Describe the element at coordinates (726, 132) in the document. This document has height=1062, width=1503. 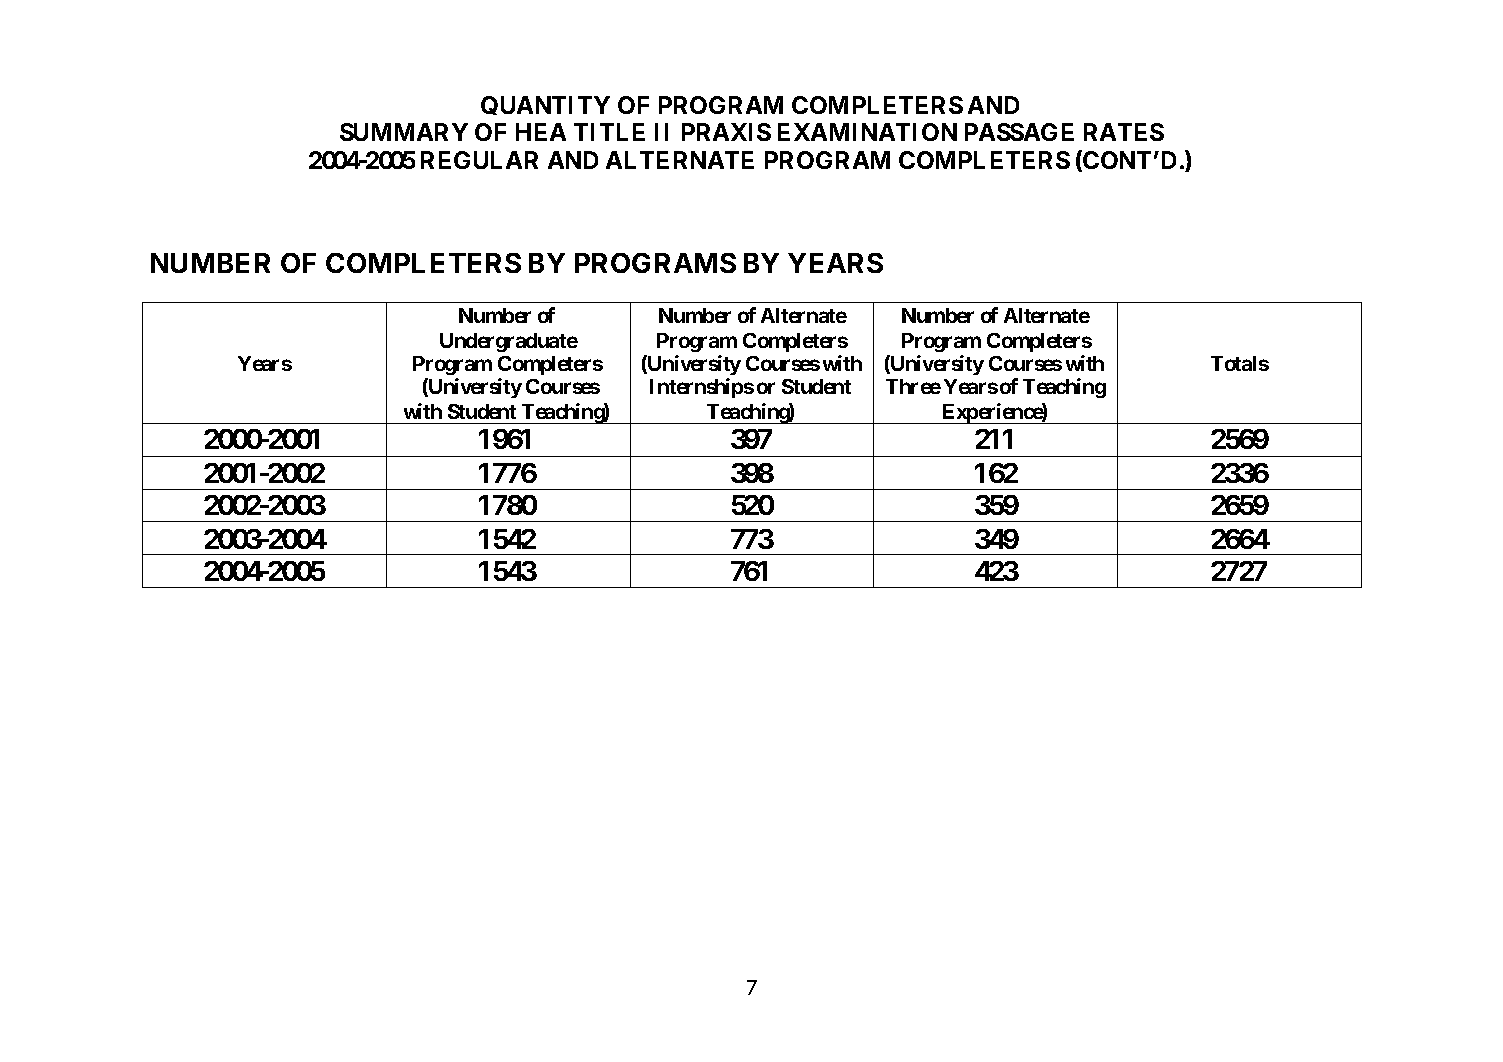
I see `PRAXIS` at that location.
